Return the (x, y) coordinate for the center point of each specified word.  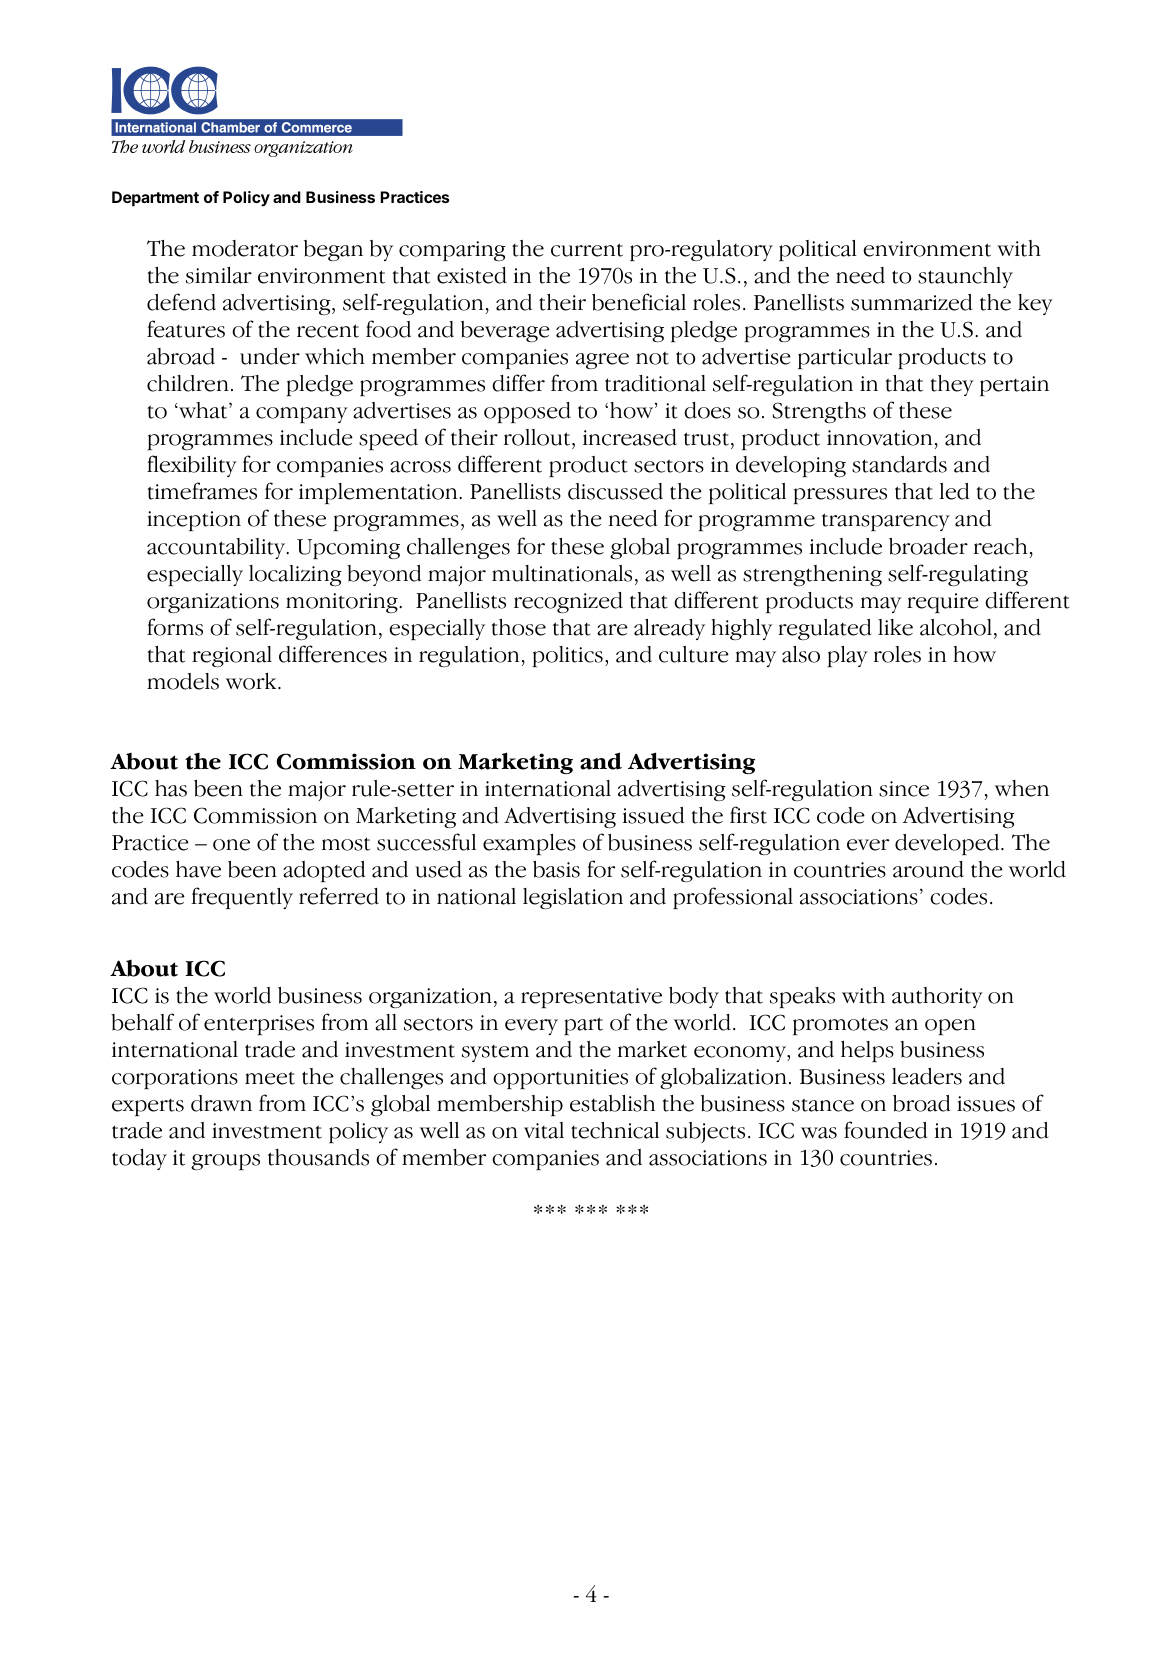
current (587, 250)
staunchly (965, 277)
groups (225, 1162)
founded (885, 1130)
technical (615, 1130)
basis (556, 869)
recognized (568, 602)
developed (948, 845)
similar (219, 275)
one (231, 845)
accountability (217, 548)
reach (1000, 546)
